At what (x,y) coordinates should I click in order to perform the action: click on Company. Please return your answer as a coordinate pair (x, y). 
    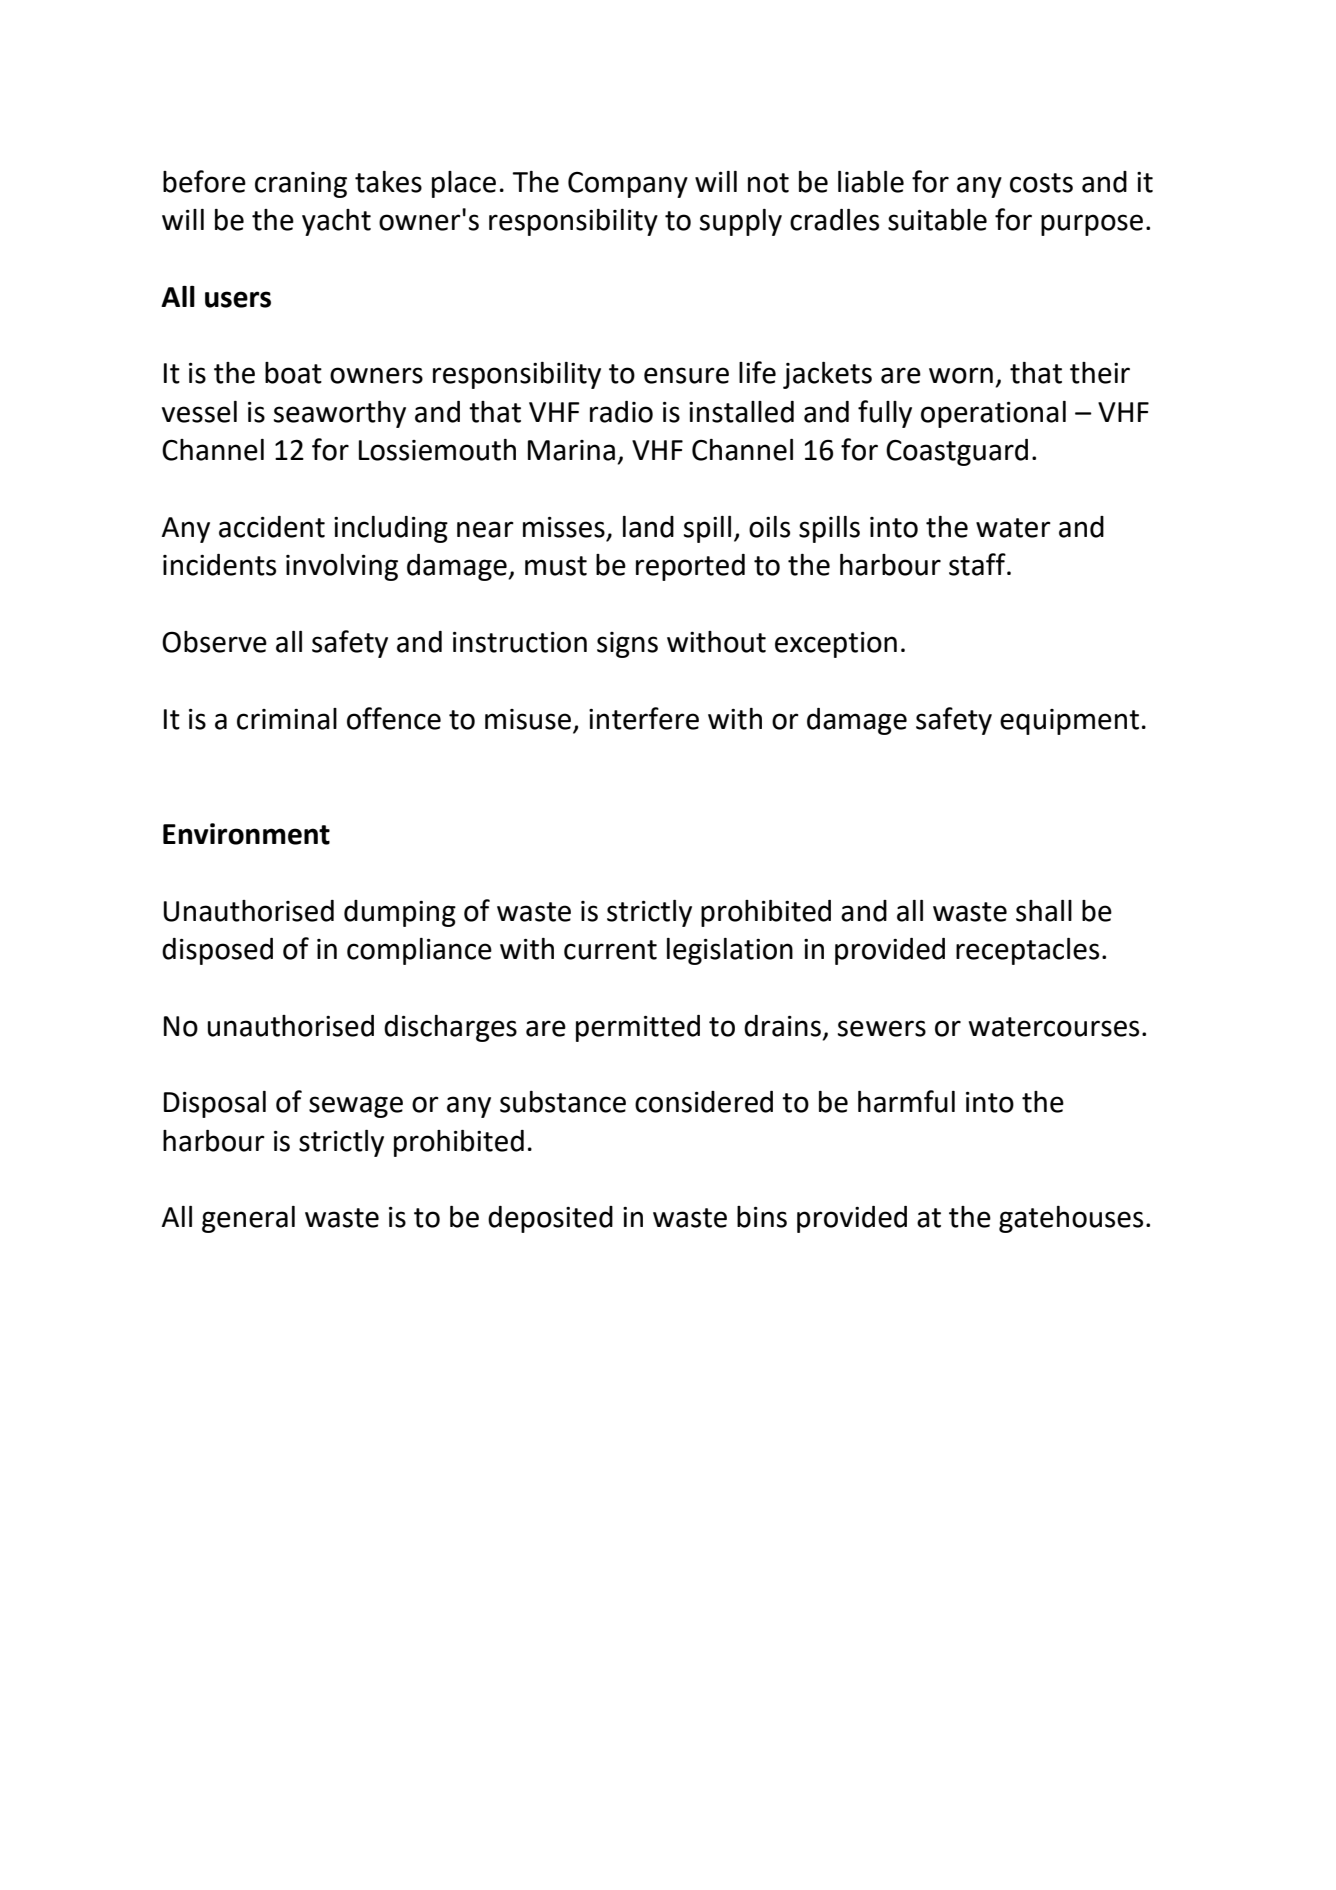
    Looking at the image, I should click on (628, 185).
